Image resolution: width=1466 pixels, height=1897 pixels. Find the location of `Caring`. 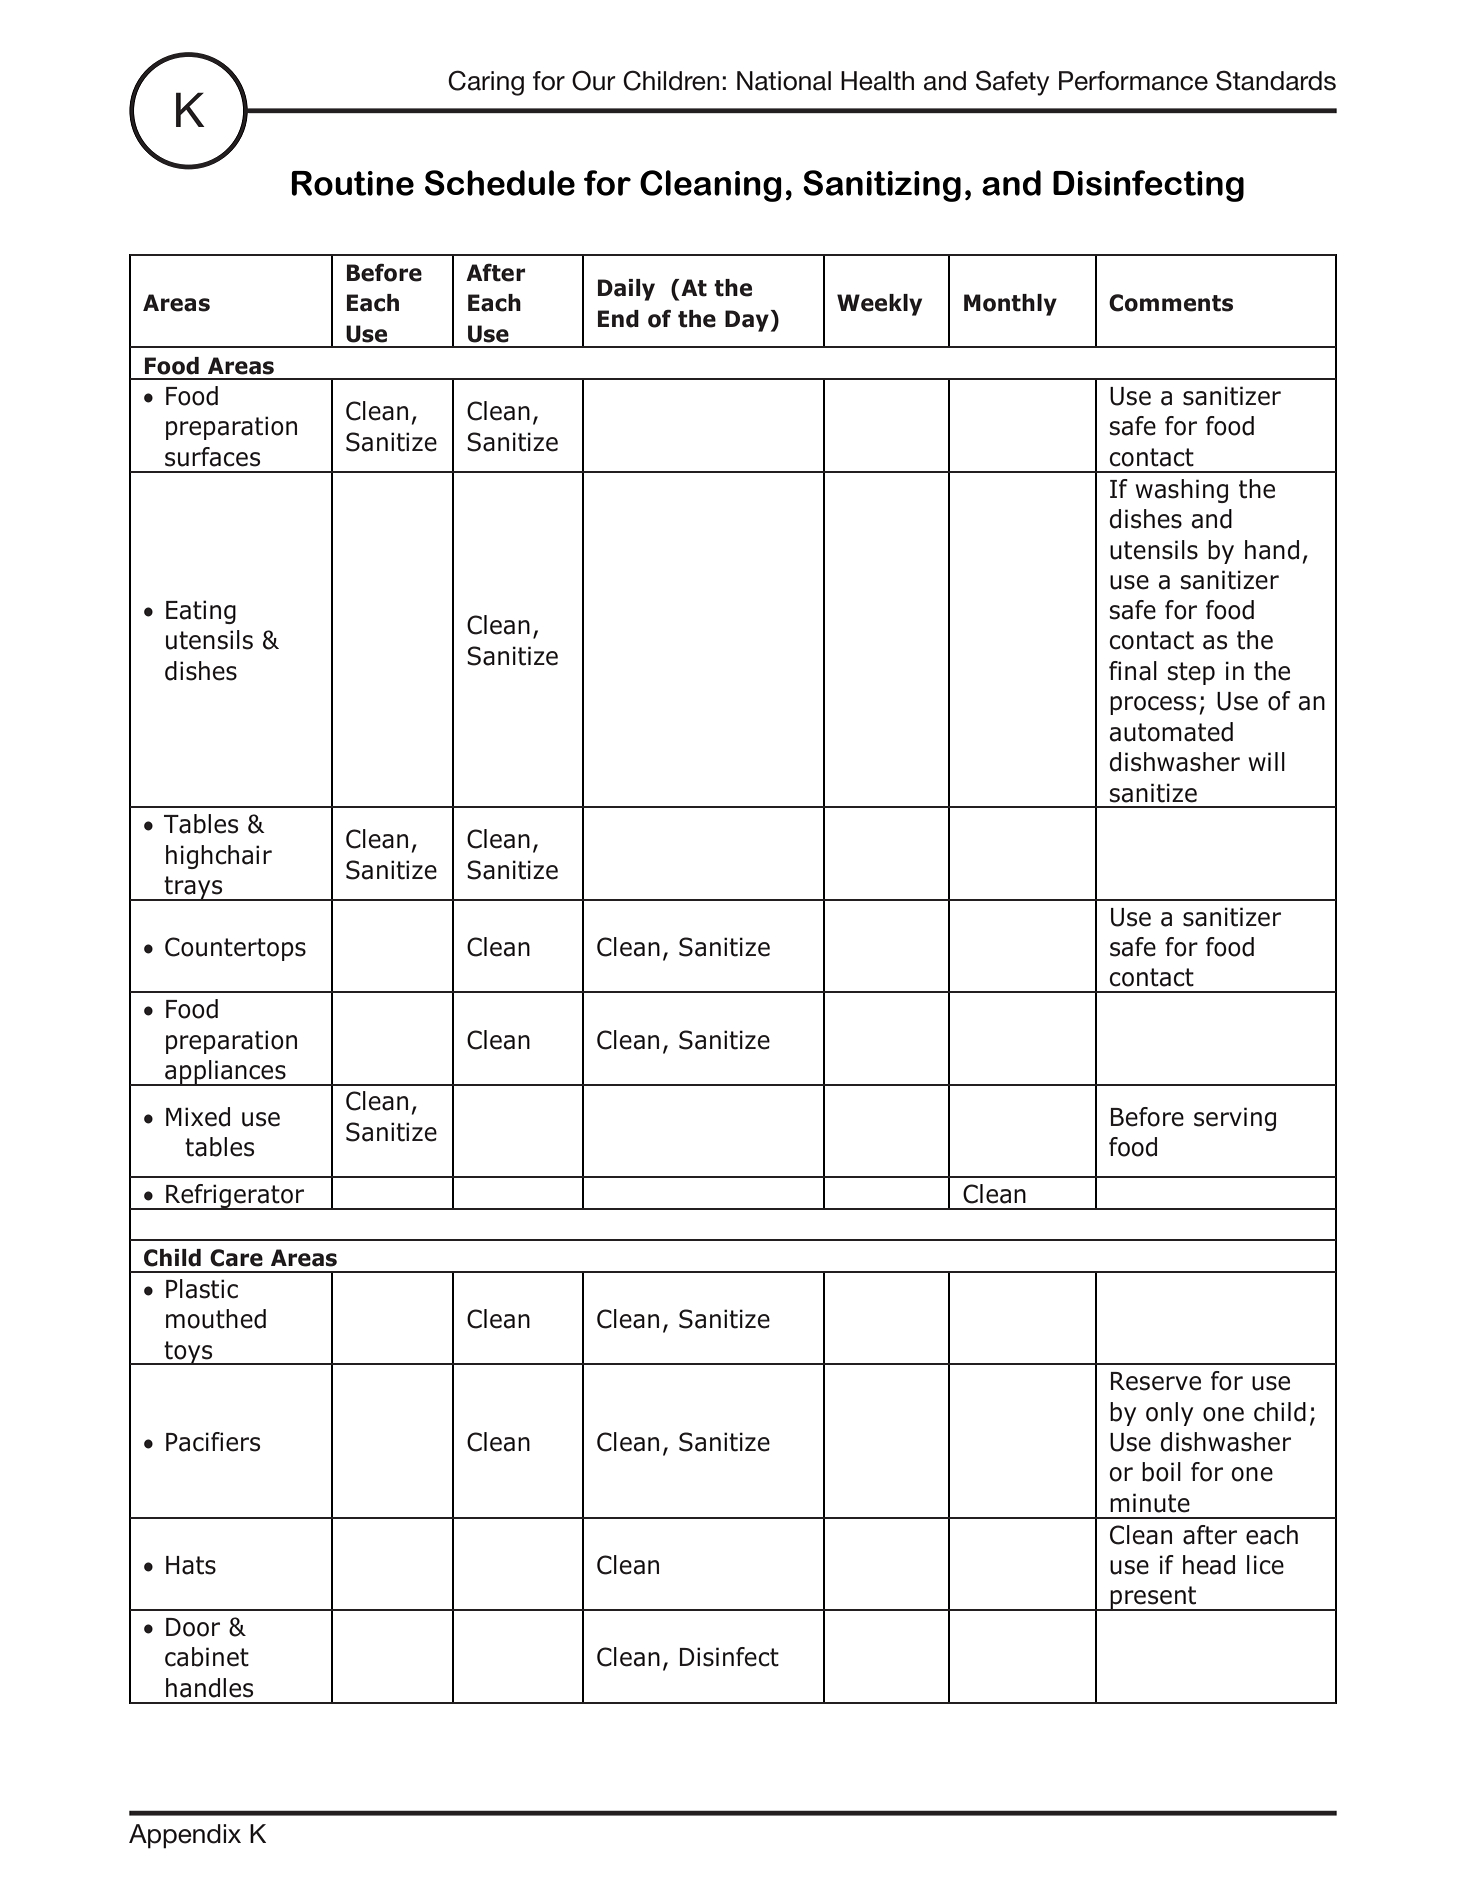

Caring is located at coordinates (486, 83).
